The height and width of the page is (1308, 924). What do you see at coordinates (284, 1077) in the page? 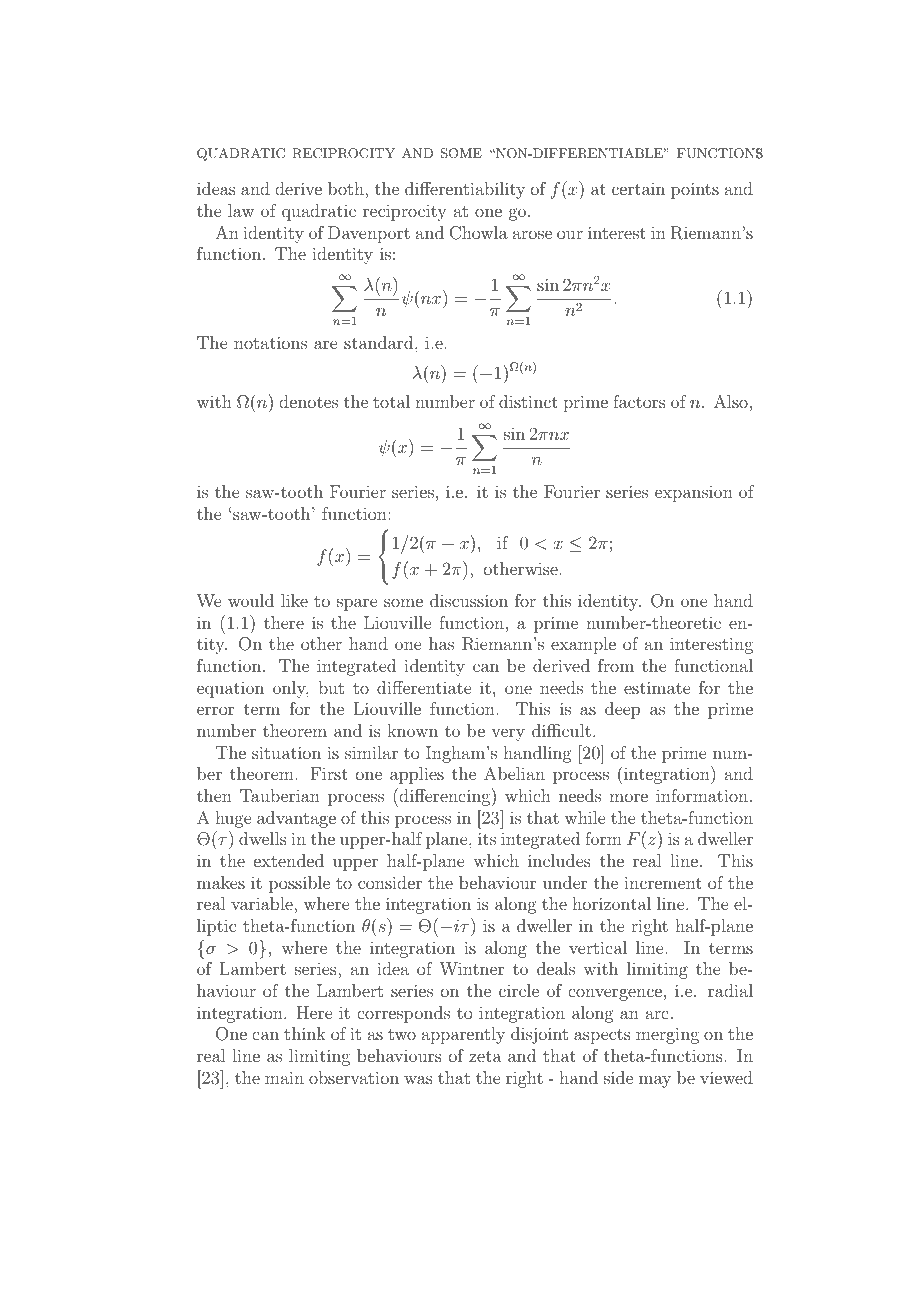
I see `main` at bounding box center [284, 1077].
